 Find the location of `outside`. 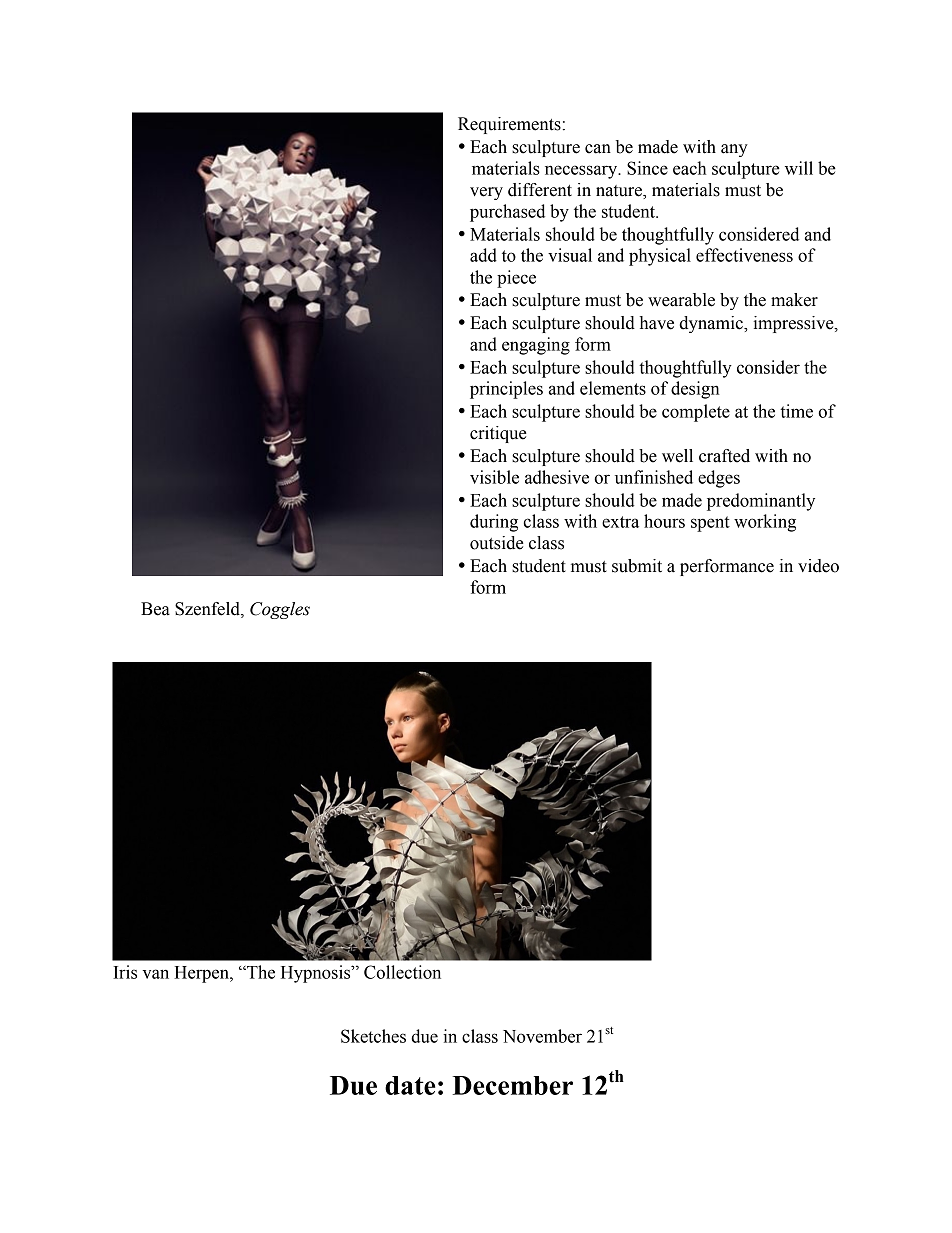

outside is located at coordinates (497, 543).
